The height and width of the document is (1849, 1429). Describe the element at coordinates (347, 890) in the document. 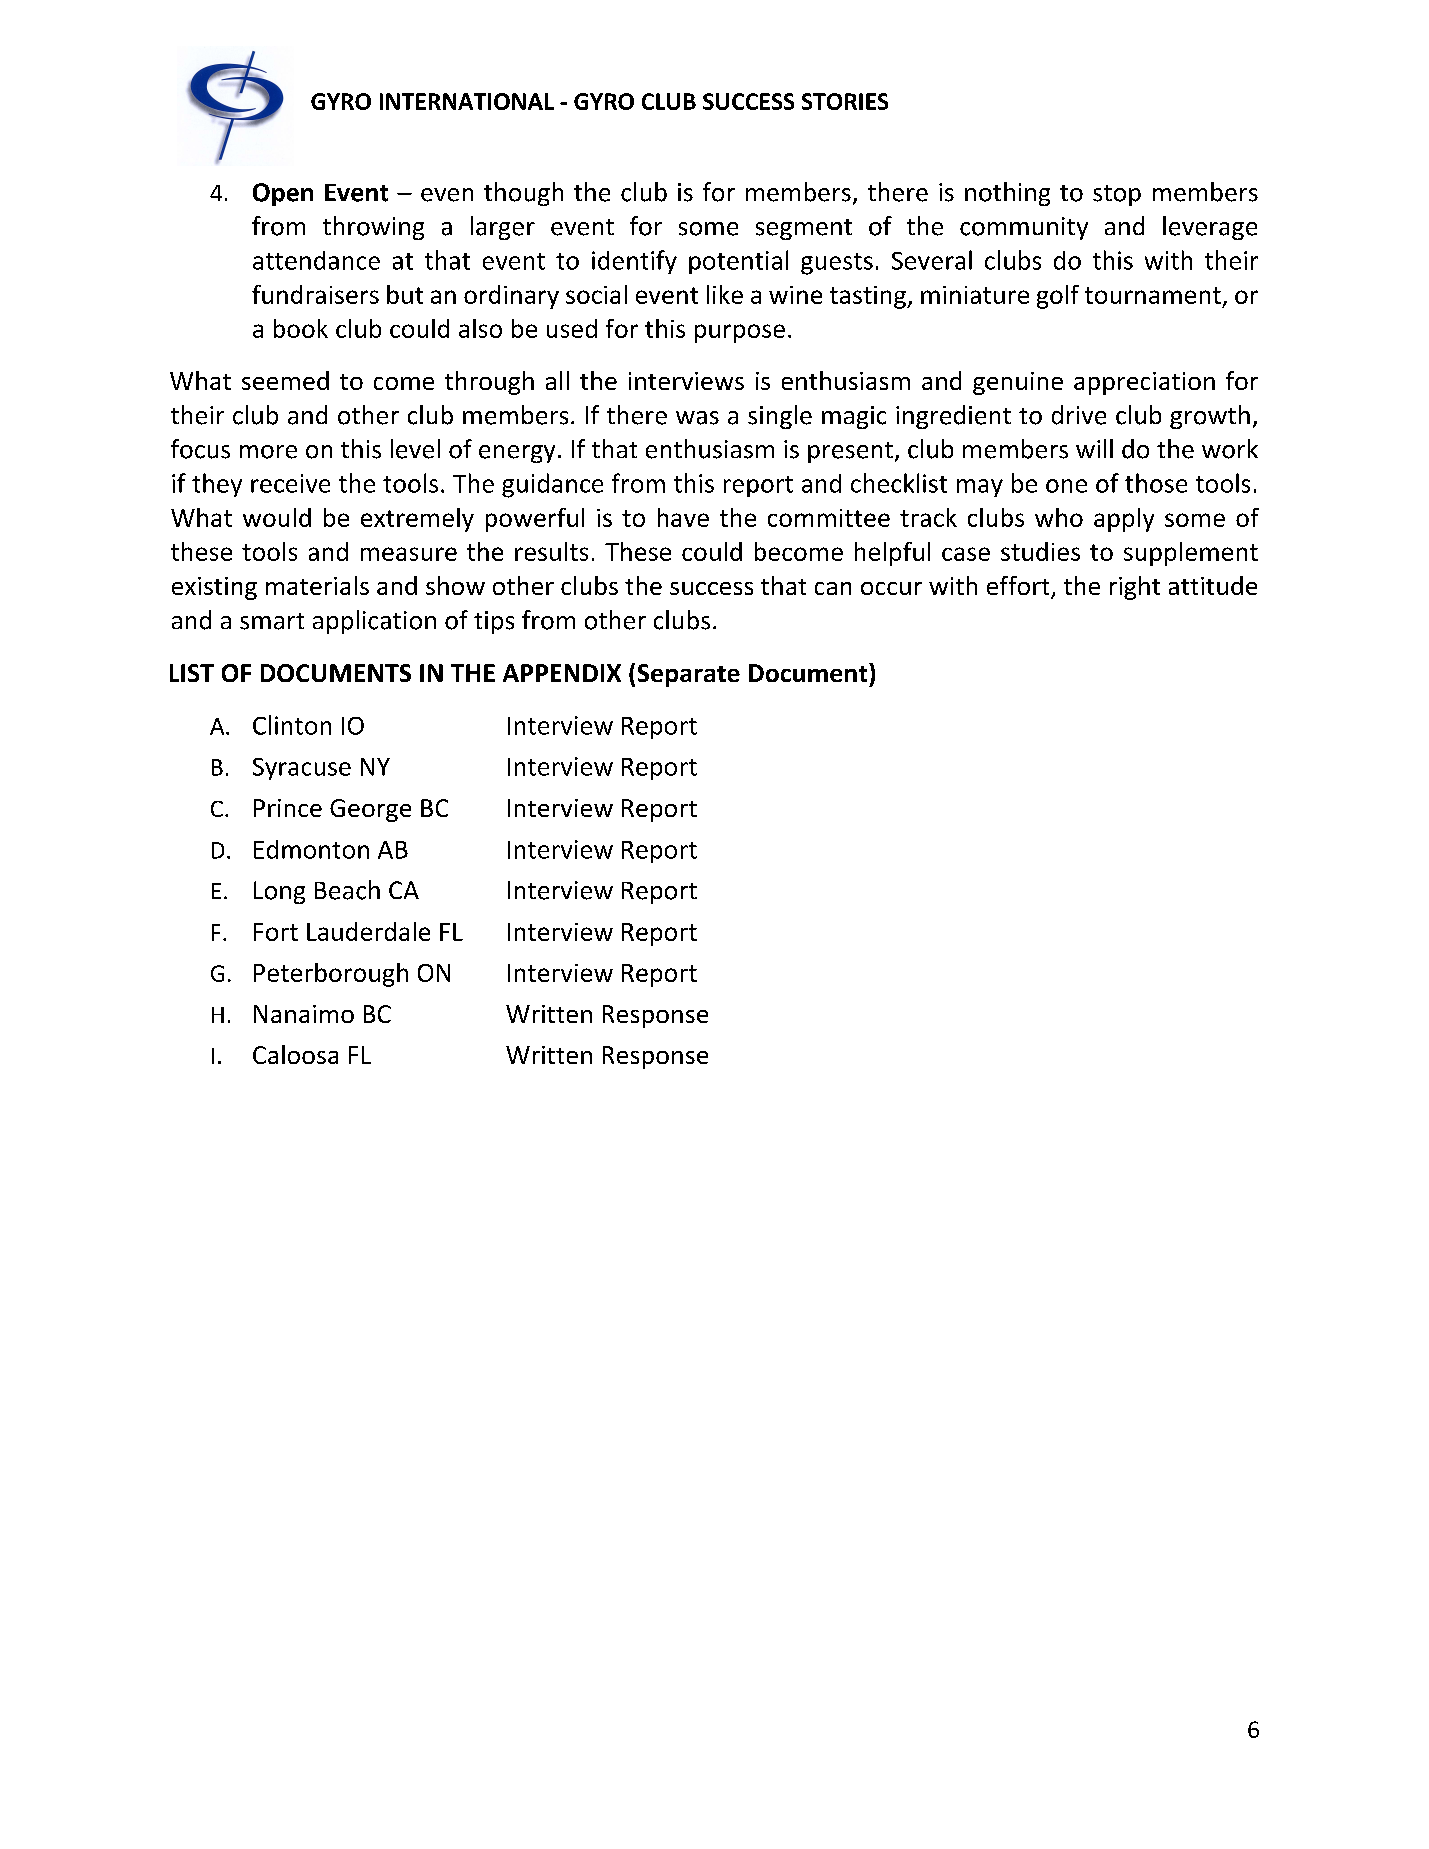

I see `Beach` at that location.
